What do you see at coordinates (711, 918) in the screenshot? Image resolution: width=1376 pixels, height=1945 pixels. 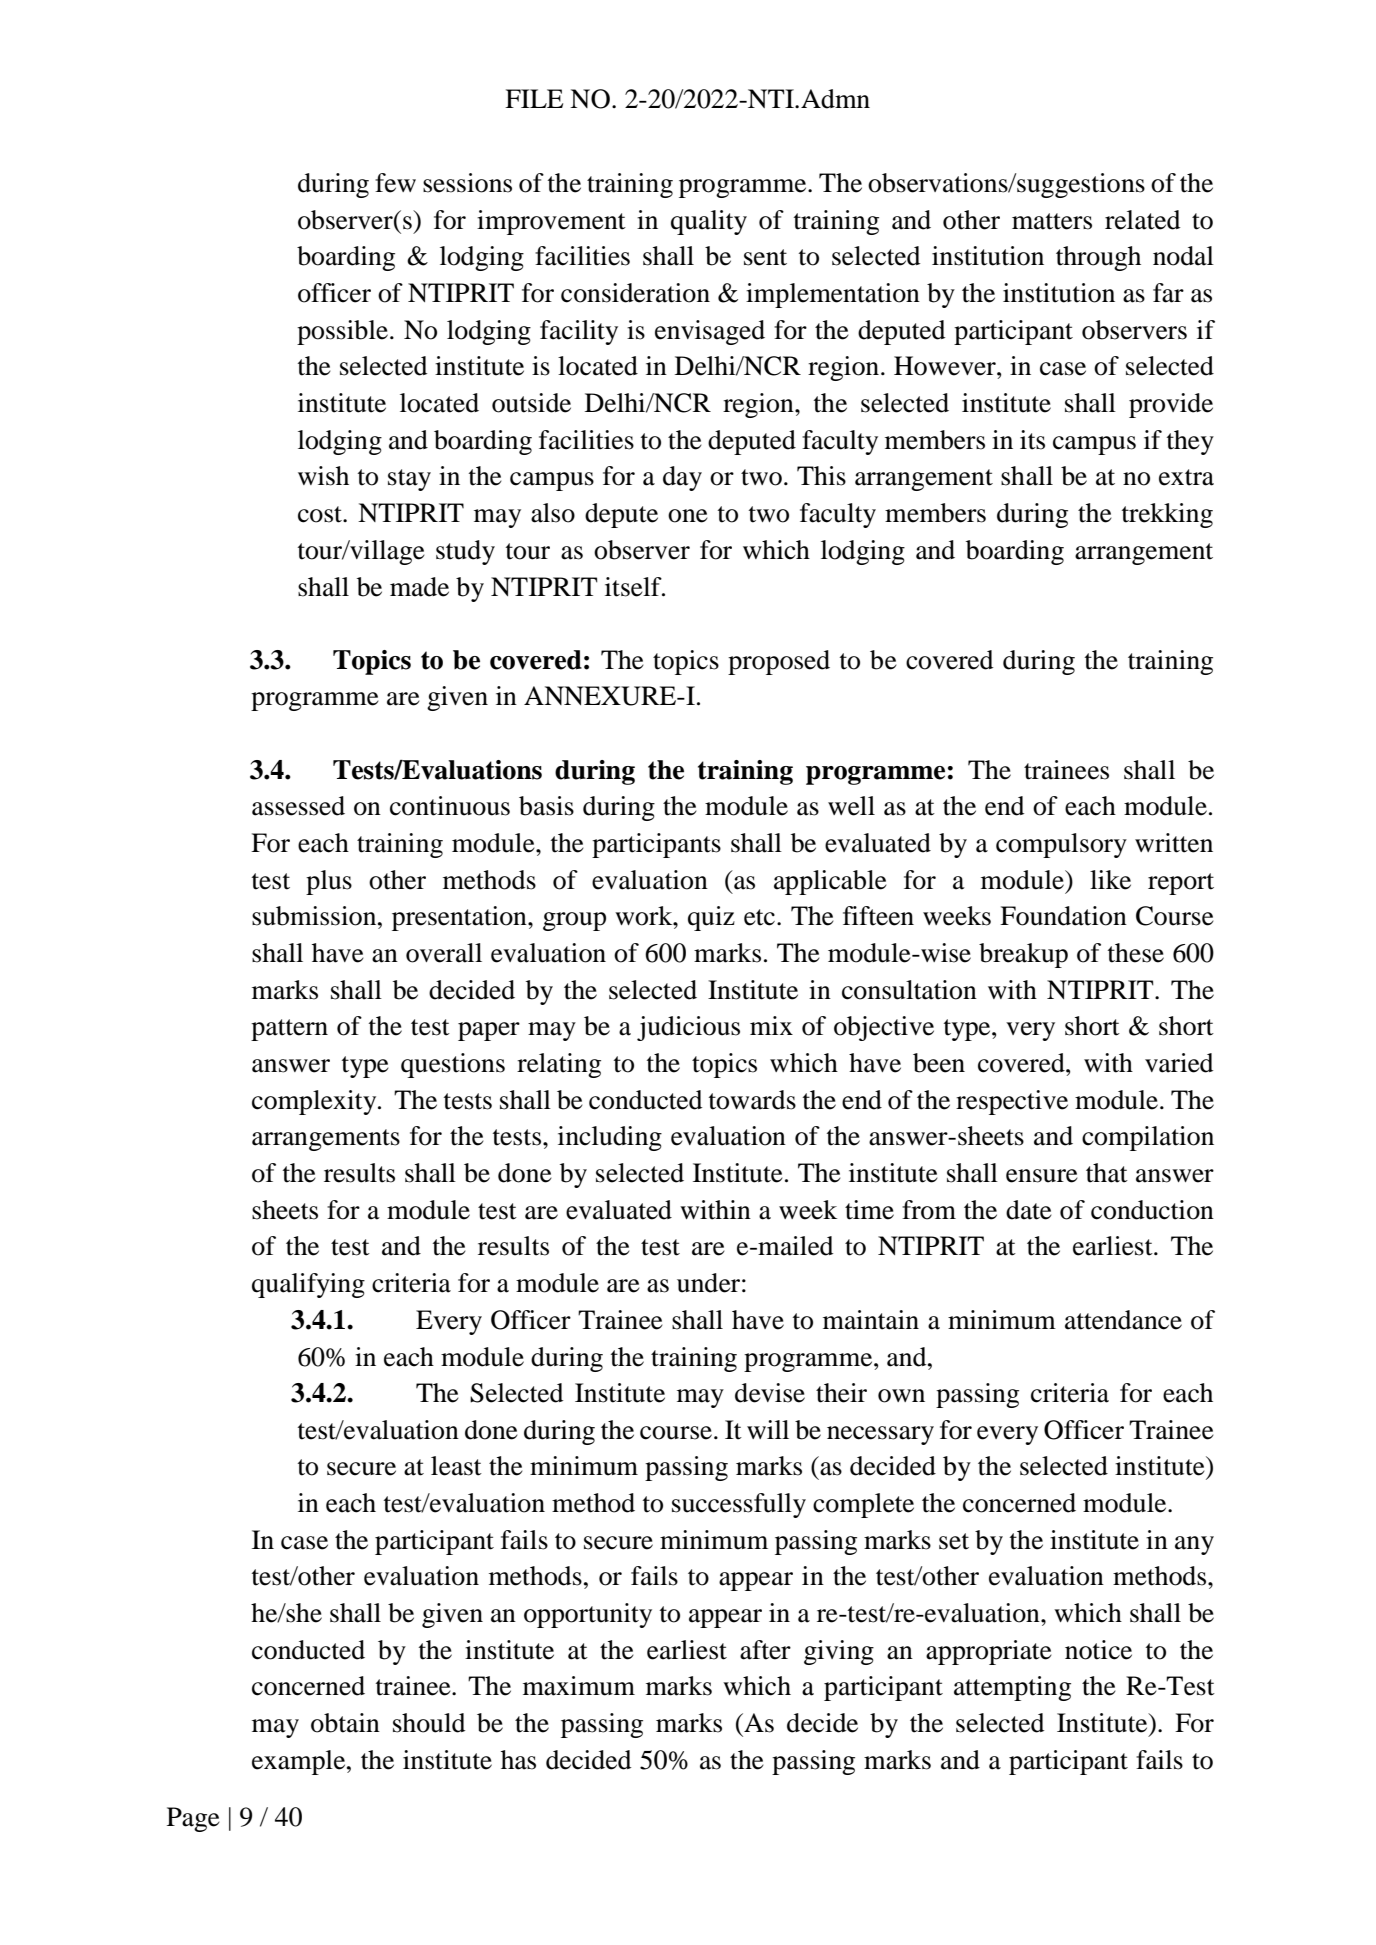 I see `quiz` at bounding box center [711, 918].
